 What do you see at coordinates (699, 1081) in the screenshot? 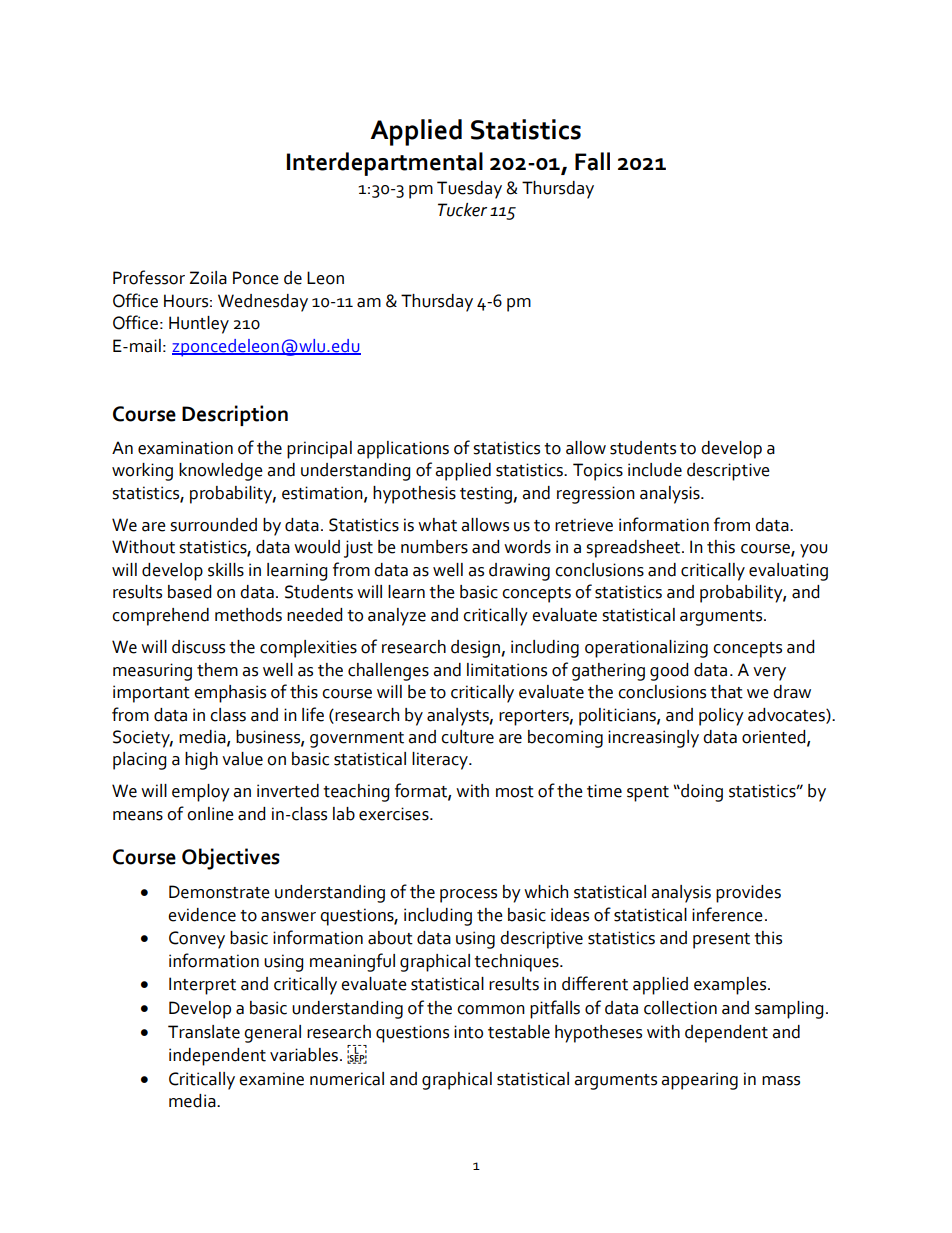
I see `appearing` at bounding box center [699, 1081].
